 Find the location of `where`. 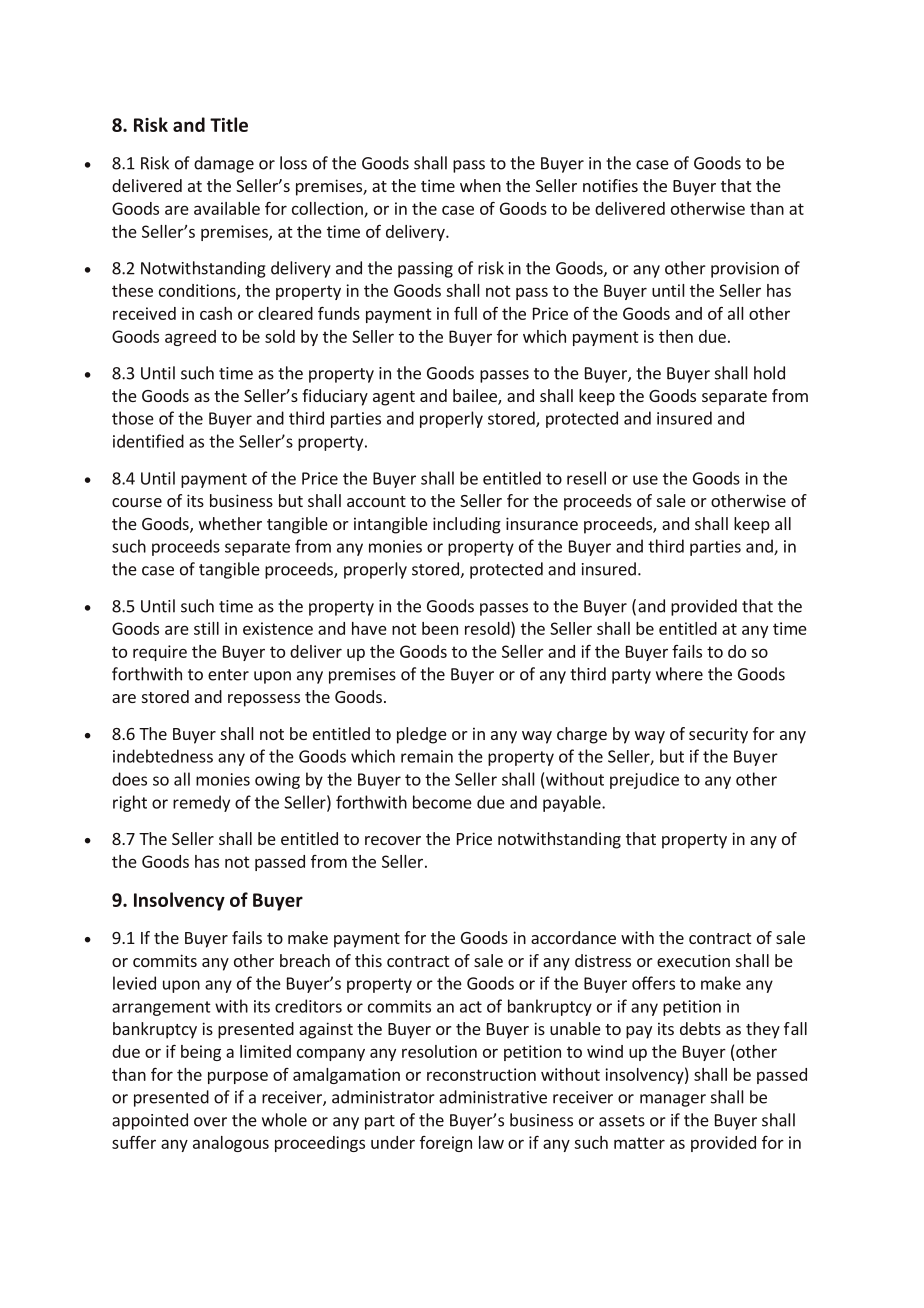

where is located at coordinates (679, 674).
